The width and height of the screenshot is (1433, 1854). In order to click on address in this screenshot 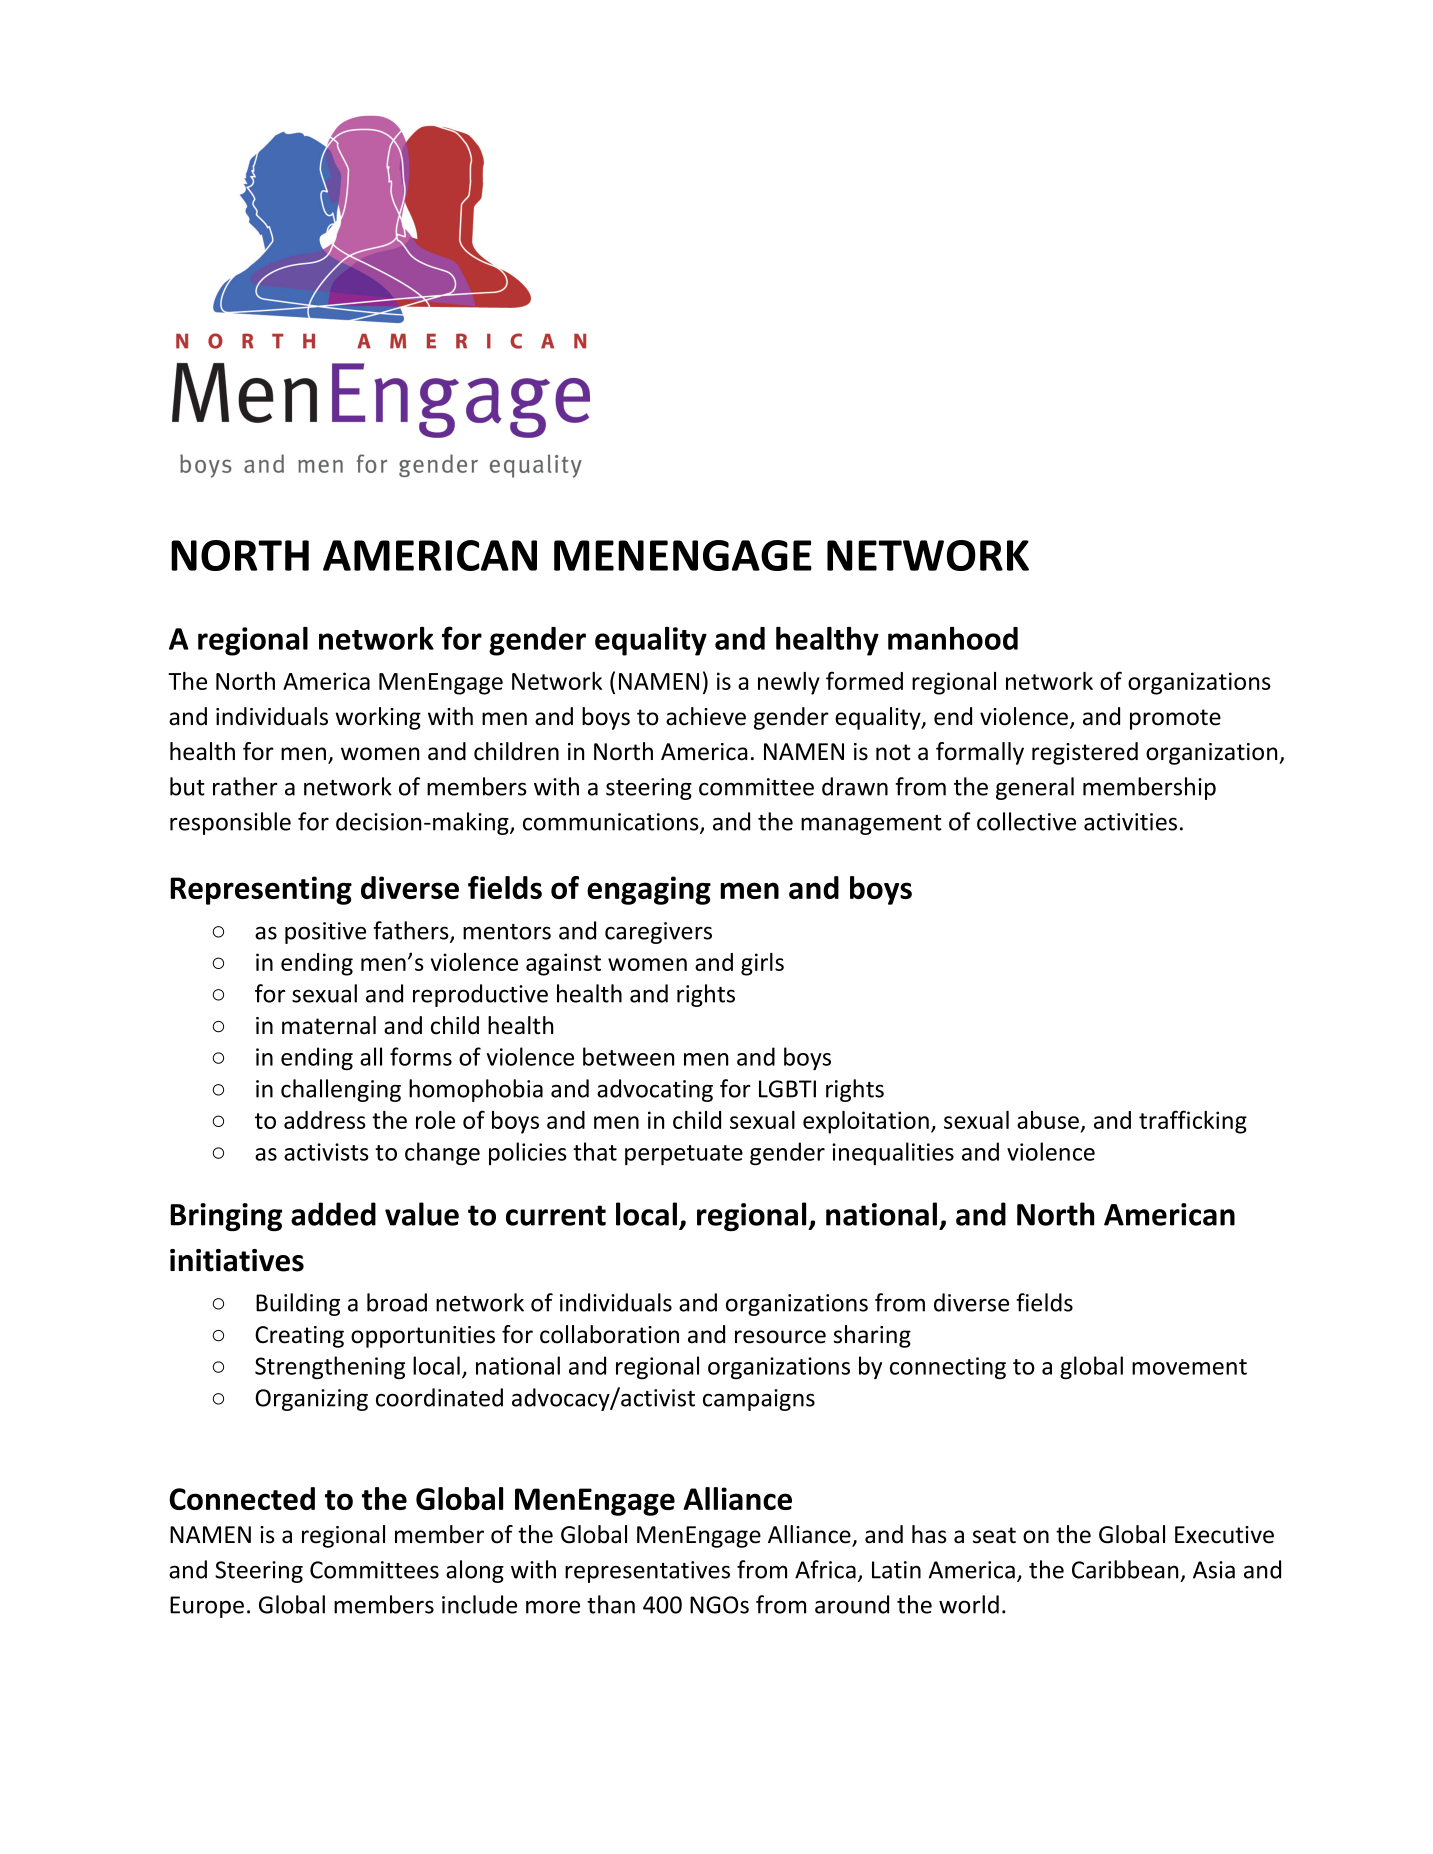, I will do `click(325, 1120)`.
